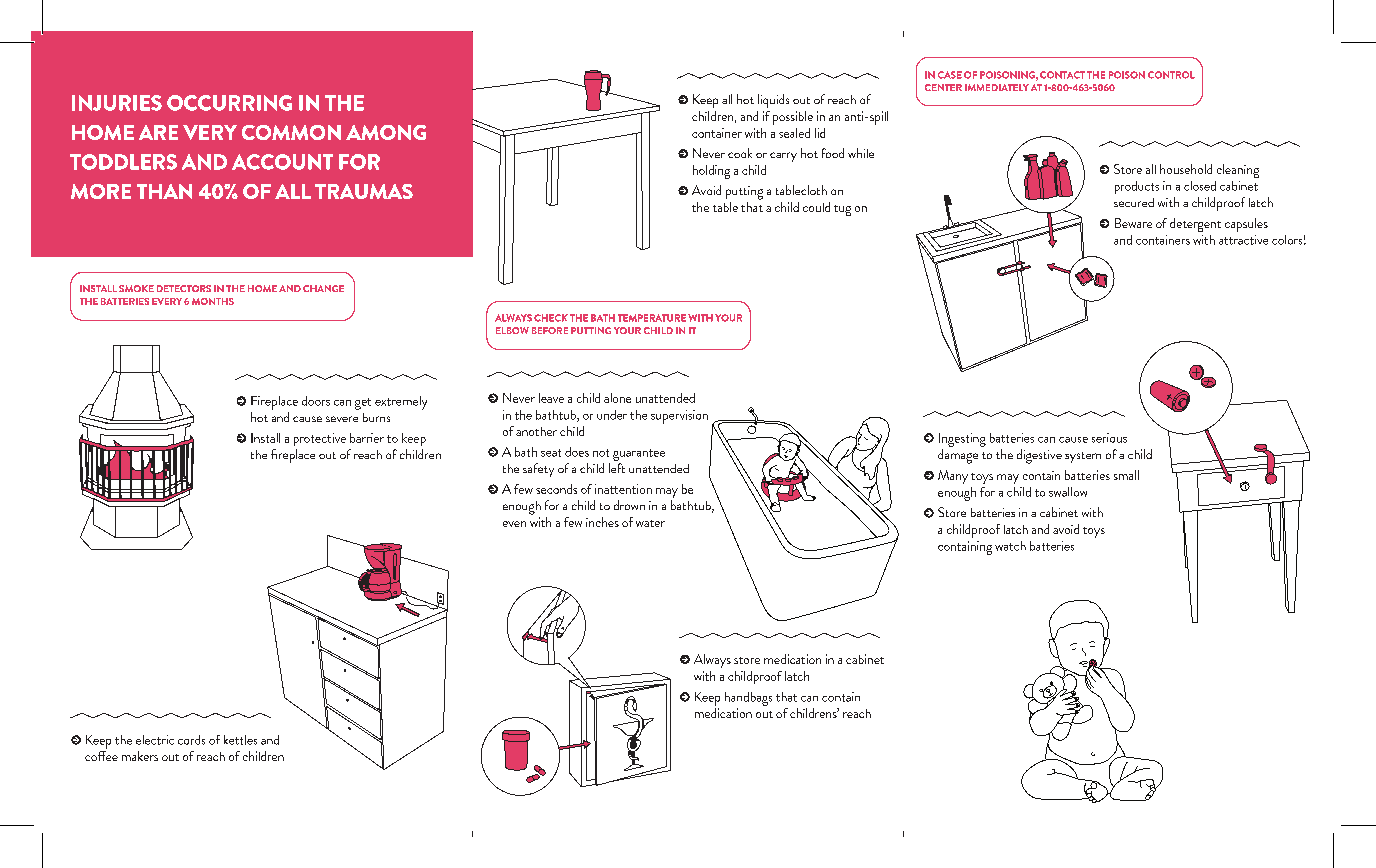 This screenshot has width=1376, height=868. Describe the element at coordinates (1062, 75) in the screenshot. I see `CONTACT` at that location.
